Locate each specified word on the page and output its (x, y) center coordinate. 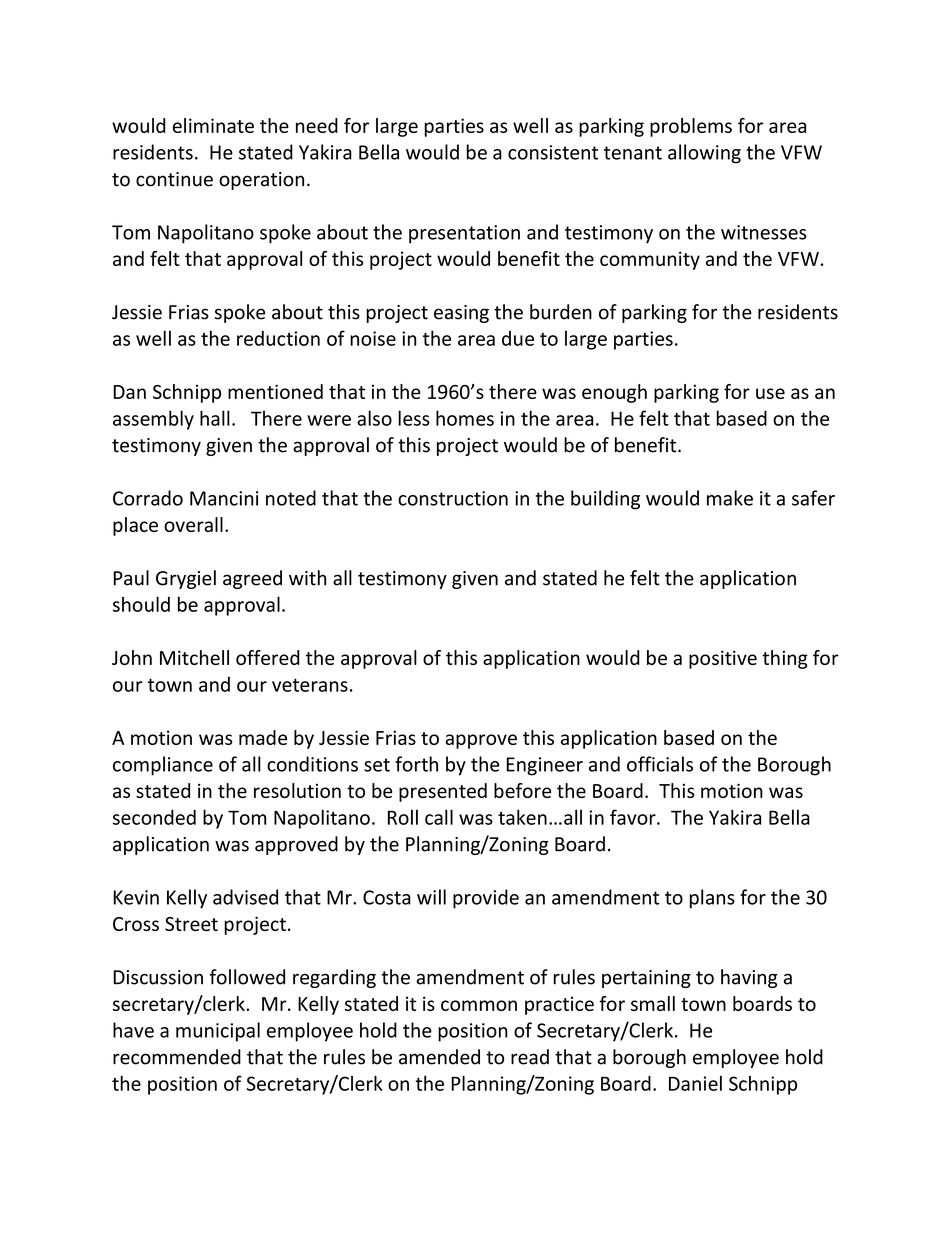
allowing (704, 154)
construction (453, 498)
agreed (252, 579)
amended (439, 1057)
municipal (218, 1032)
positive (723, 659)
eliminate (213, 125)
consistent (553, 152)
